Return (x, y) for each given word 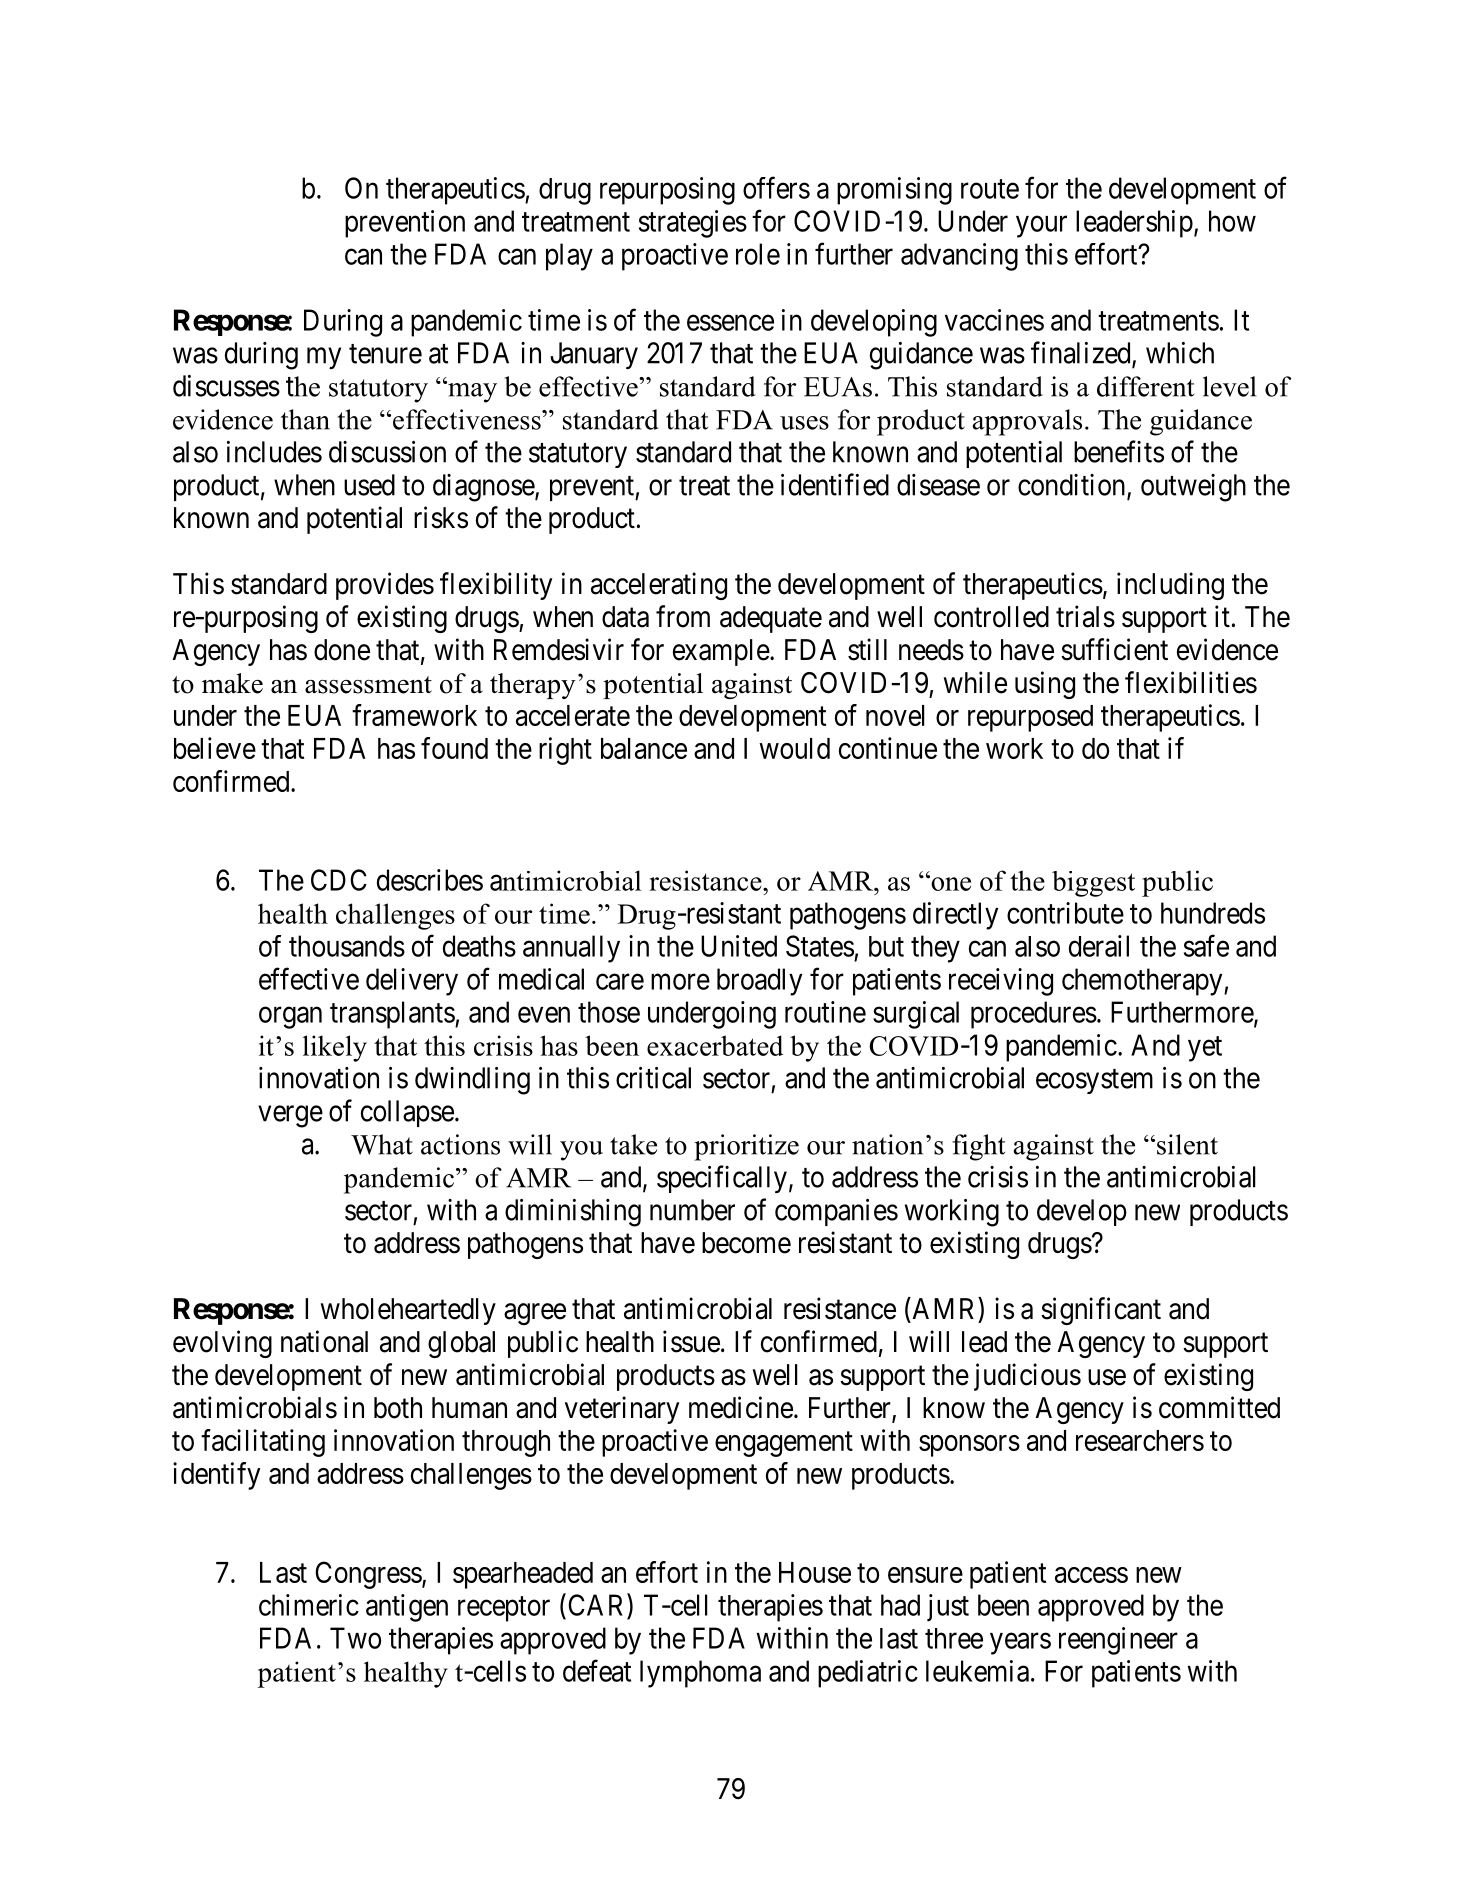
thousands (347, 946)
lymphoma (700, 1674)
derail (1099, 946)
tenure (385, 354)
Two (355, 1638)
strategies (693, 224)
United (739, 946)
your (1041, 227)
